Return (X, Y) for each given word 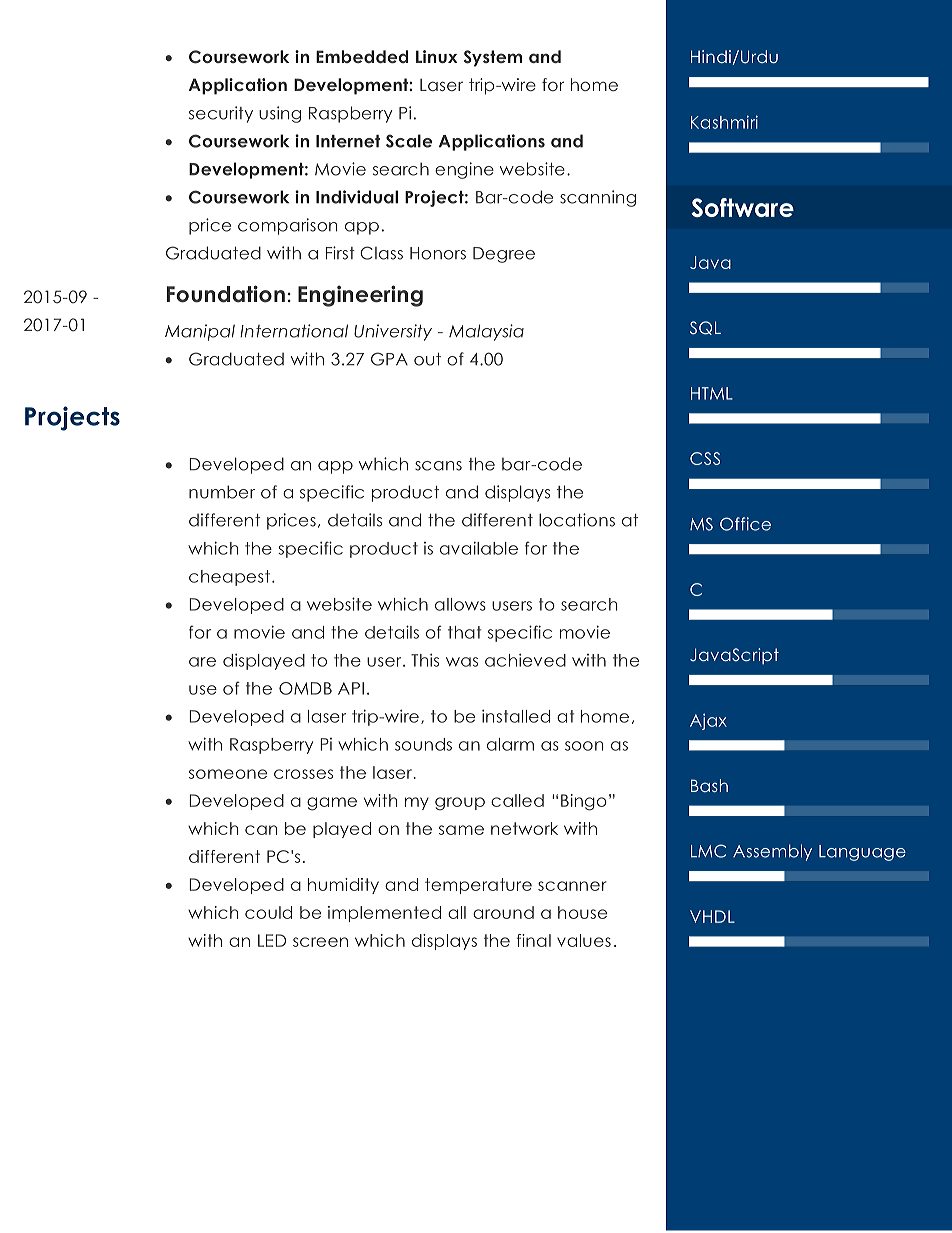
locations (577, 520)
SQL (705, 328)
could (268, 912)
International (294, 331)
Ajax (708, 722)
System (493, 58)
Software (742, 207)
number (222, 492)
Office (745, 524)
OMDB (305, 688)
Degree (504, 255)
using (280, 114)
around (503, 912)
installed (516, 716)
